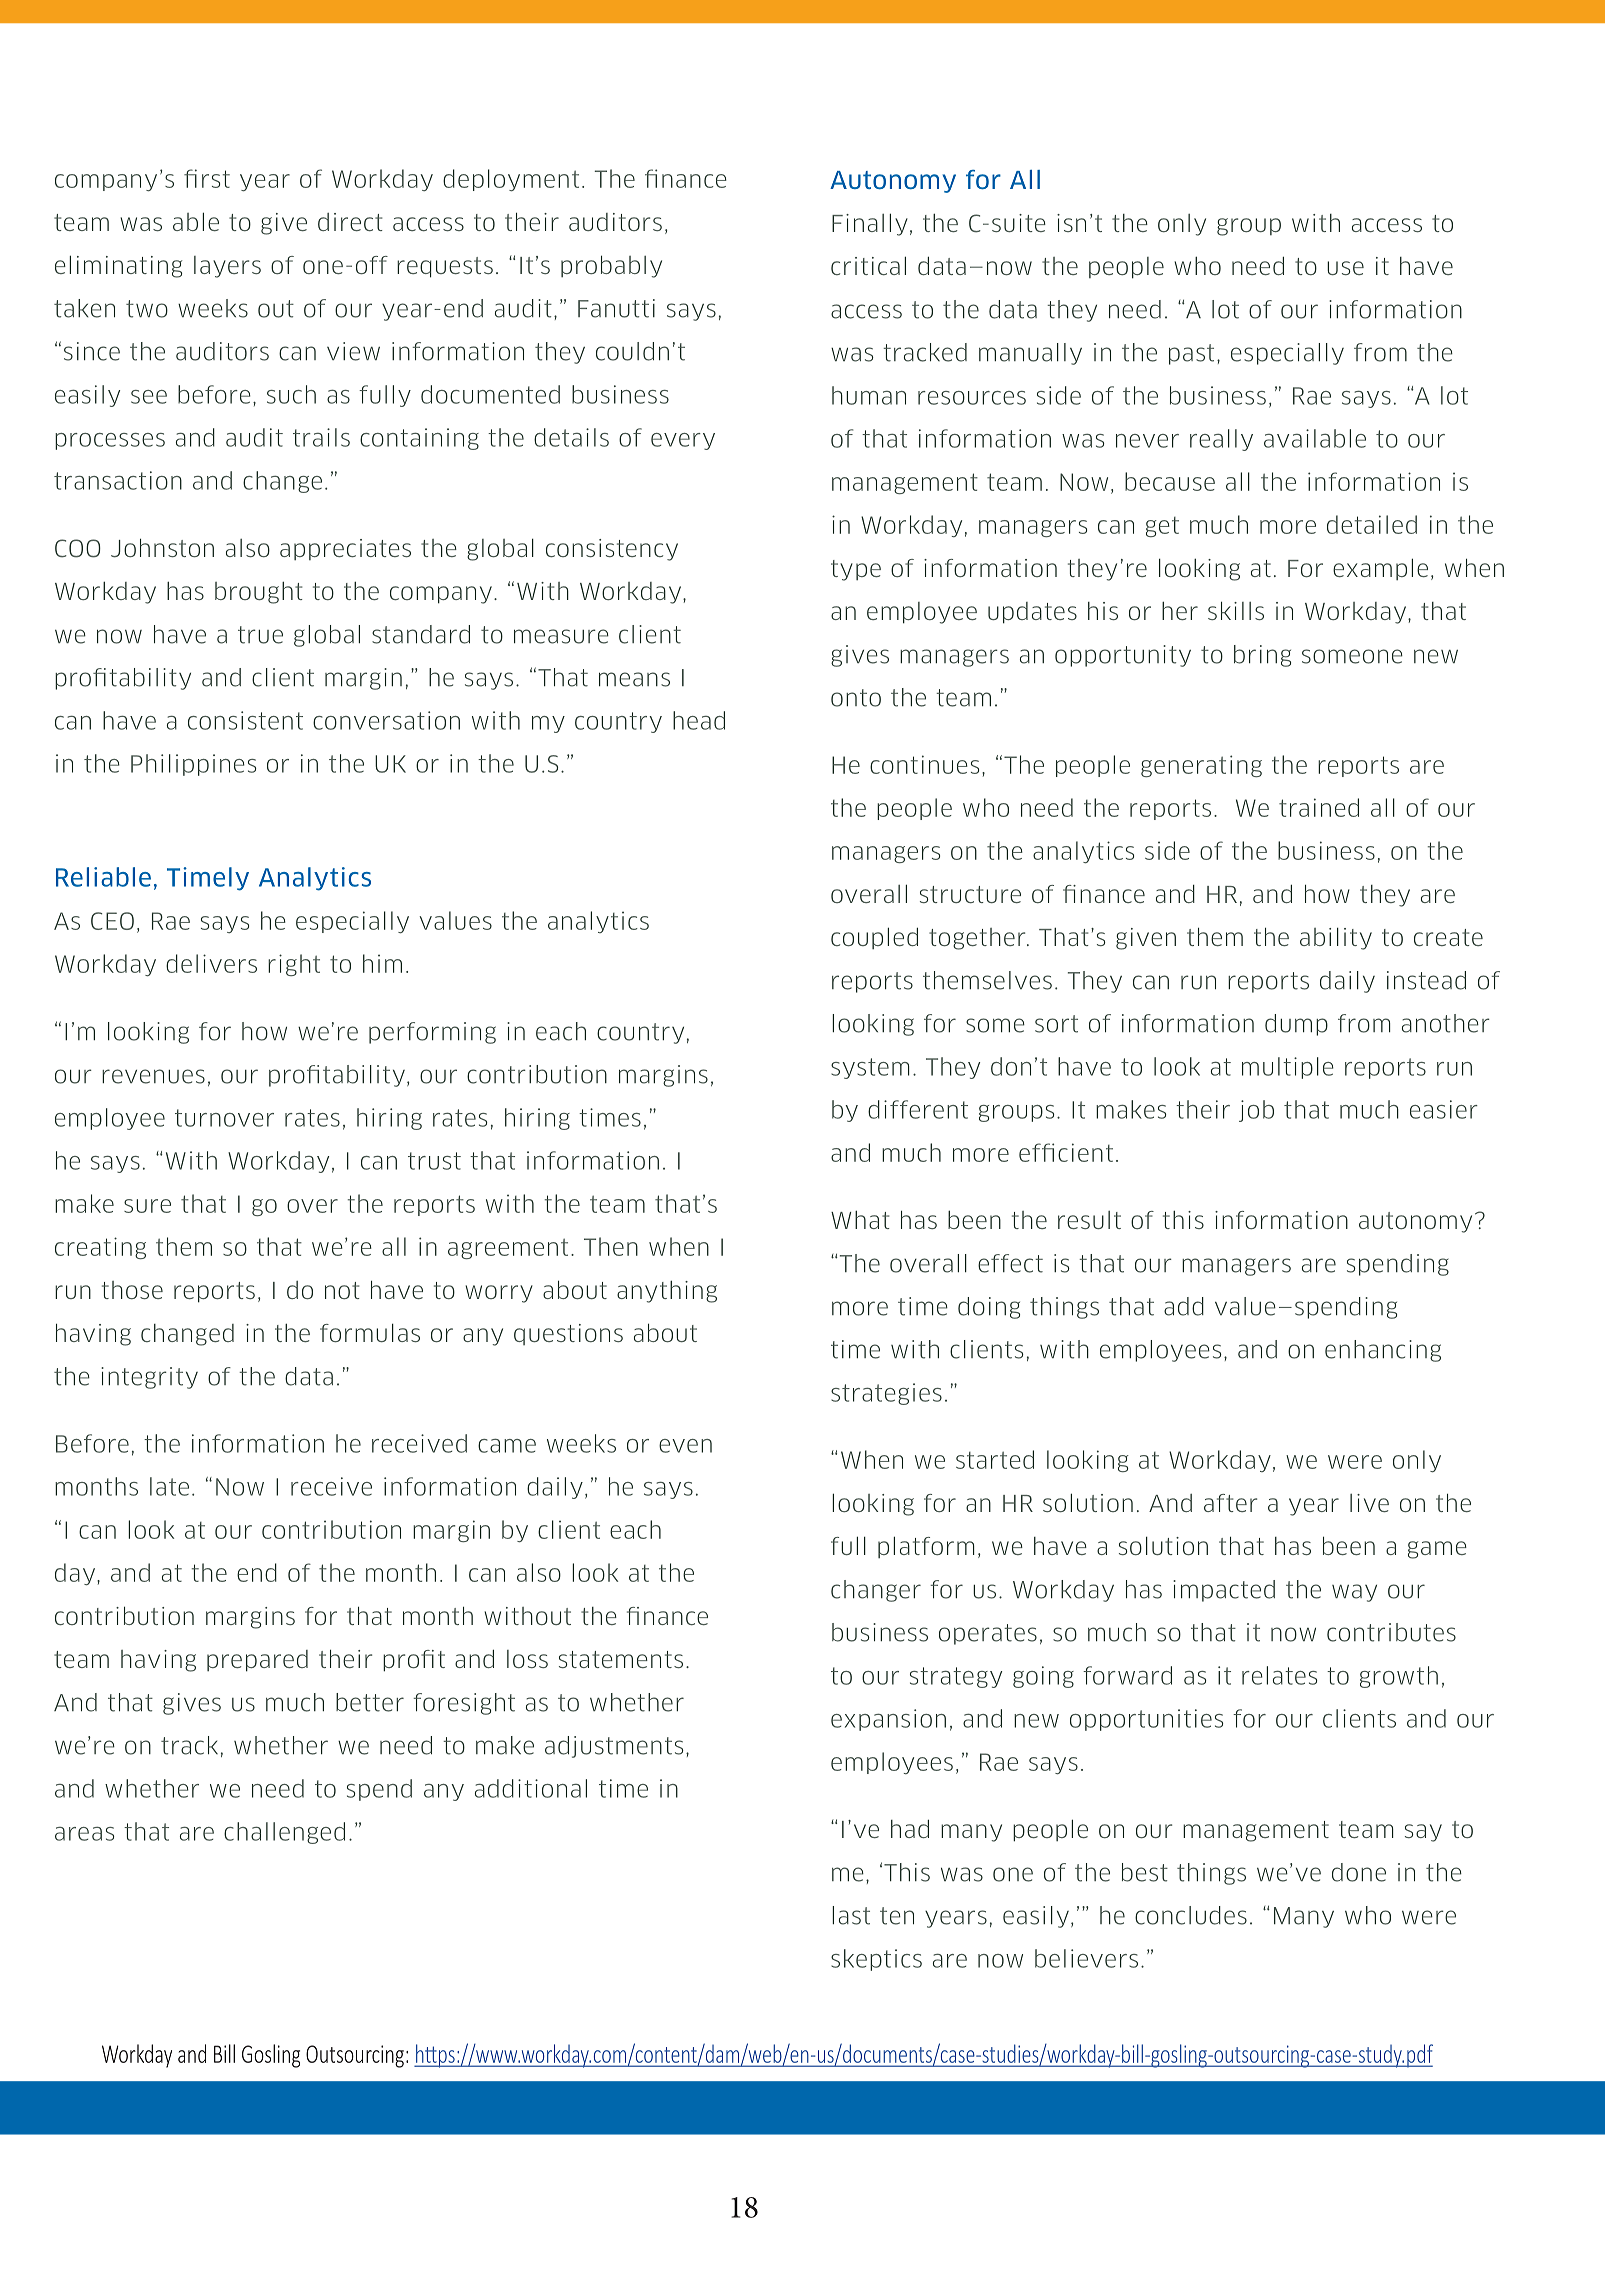 Image resolution: width=1605 pixels, height=2269 pixels. I want to click on challenged, so click(284, 1833).
